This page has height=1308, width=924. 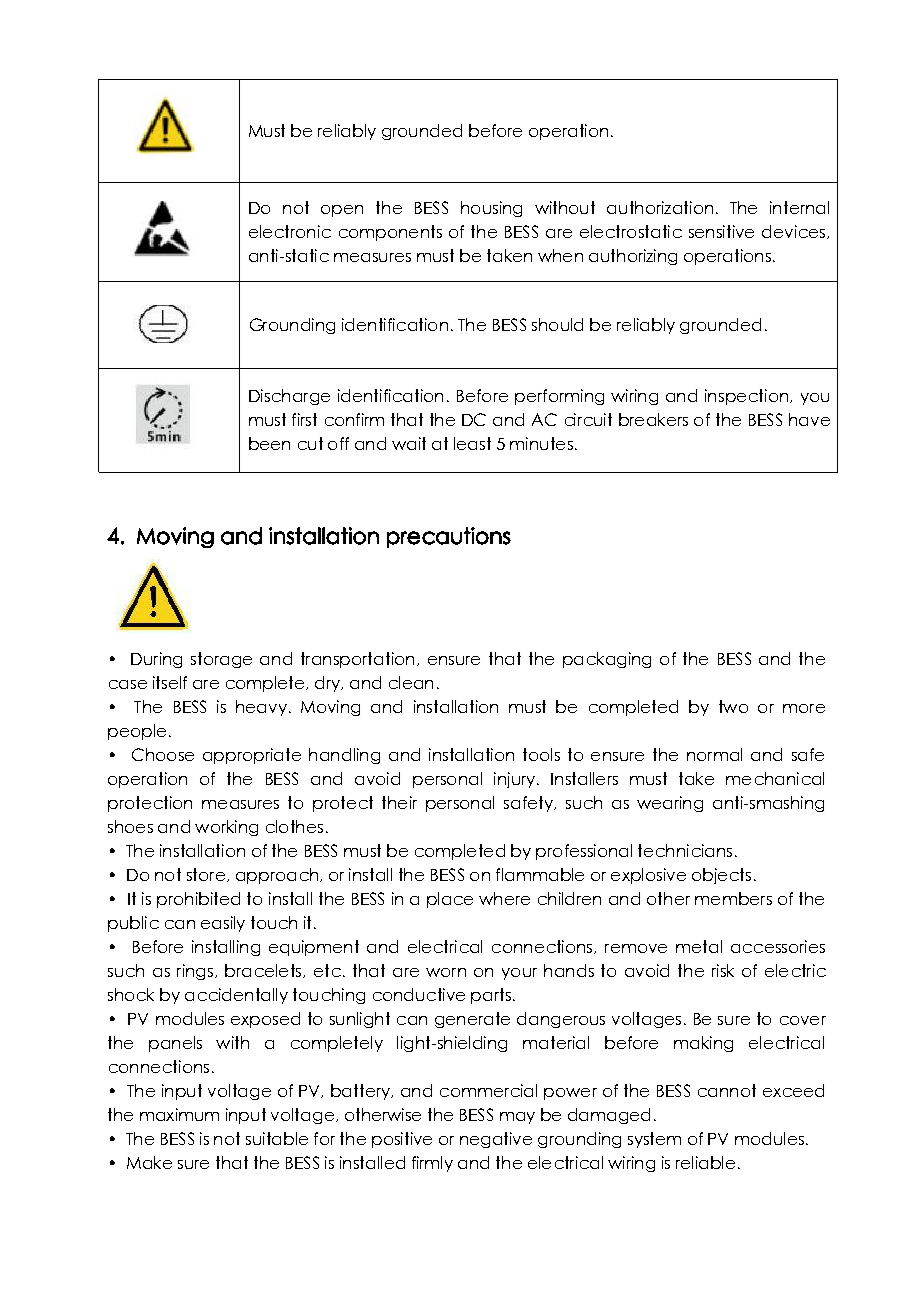 What do you see at coordinates (290, 231) in the page?
I see `electronic` at bounding box center [290, 231].
